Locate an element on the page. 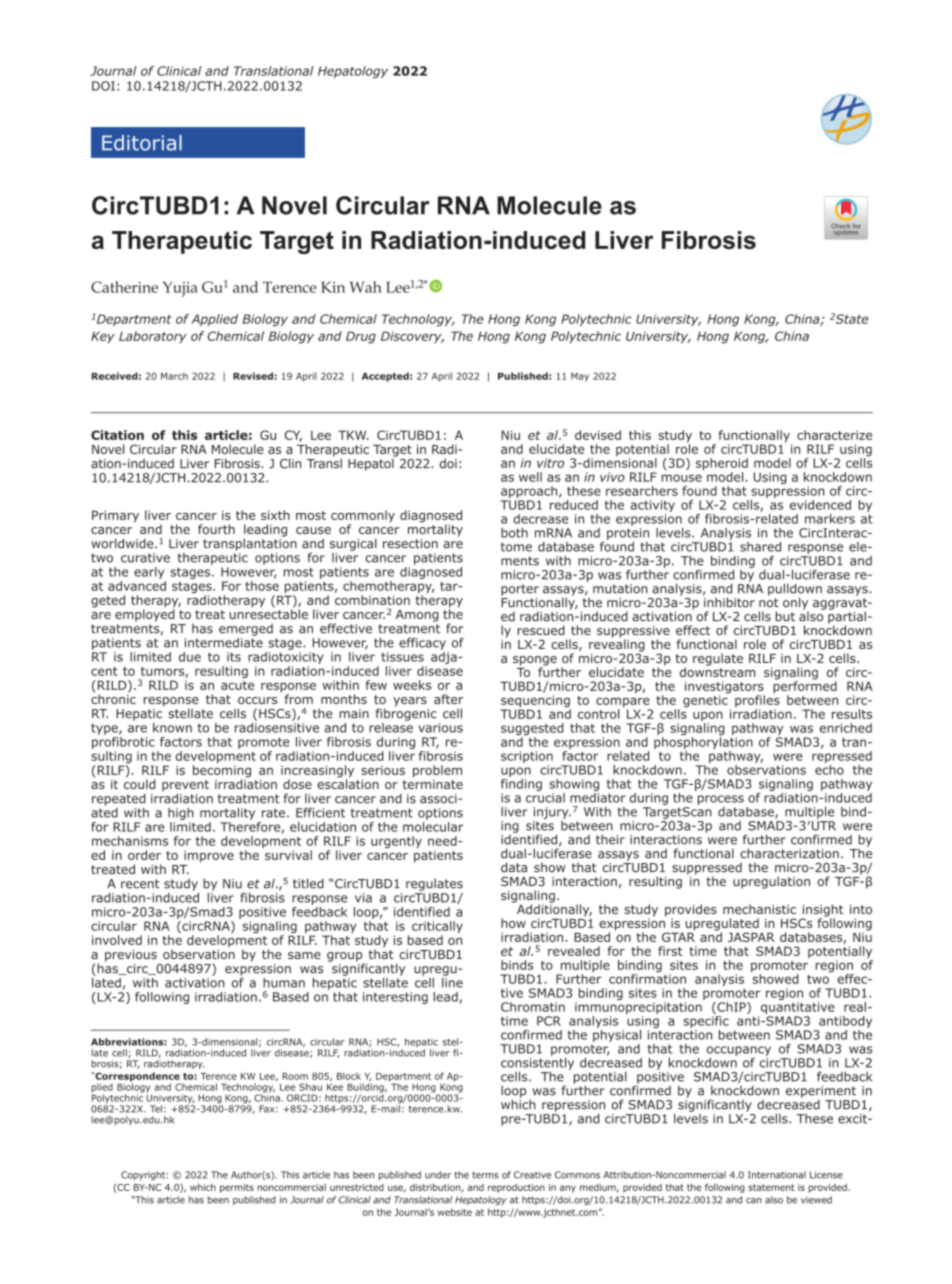  improve is located at coordinates (209, 856).
